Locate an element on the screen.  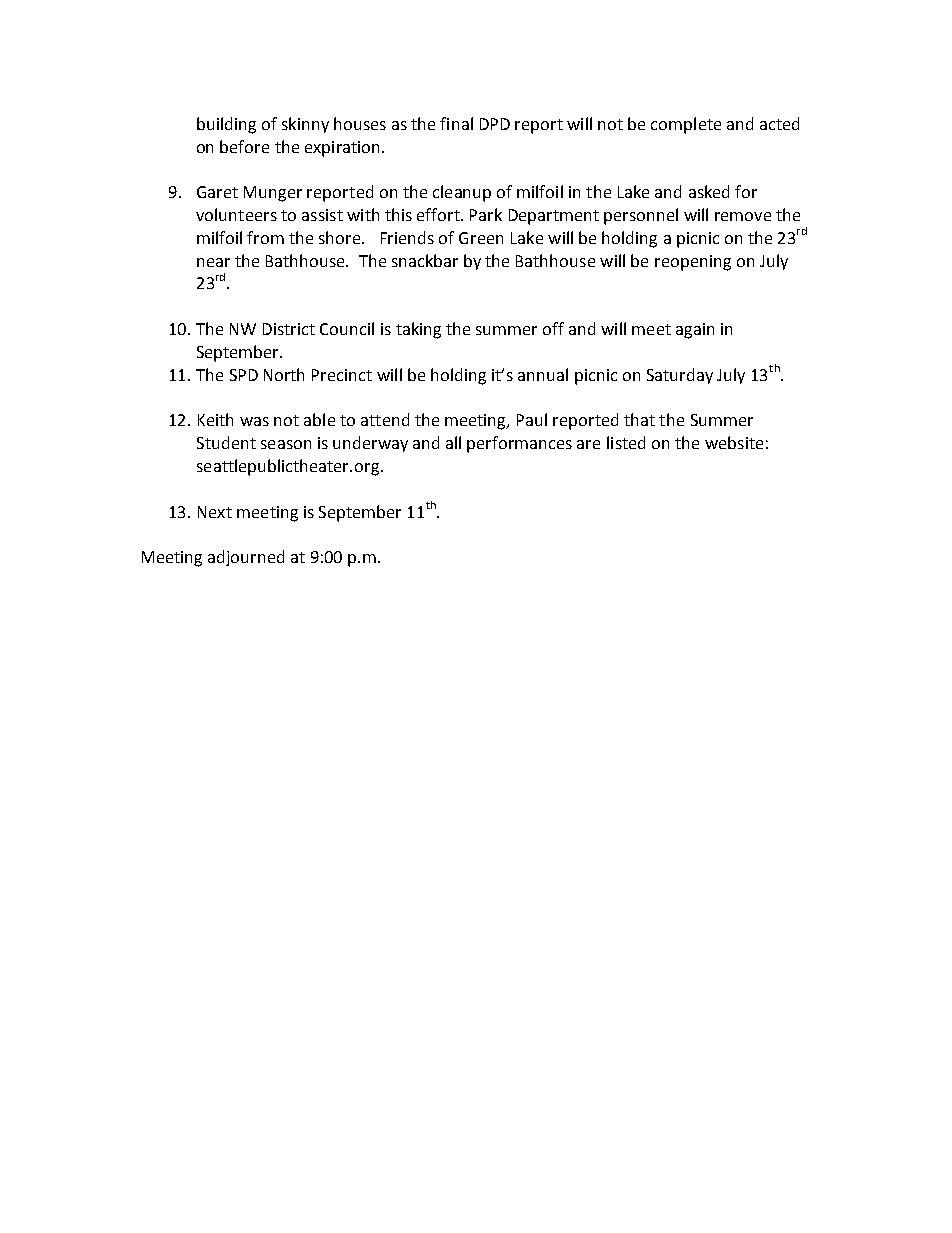
complete is located at coordinates (686, 125).
